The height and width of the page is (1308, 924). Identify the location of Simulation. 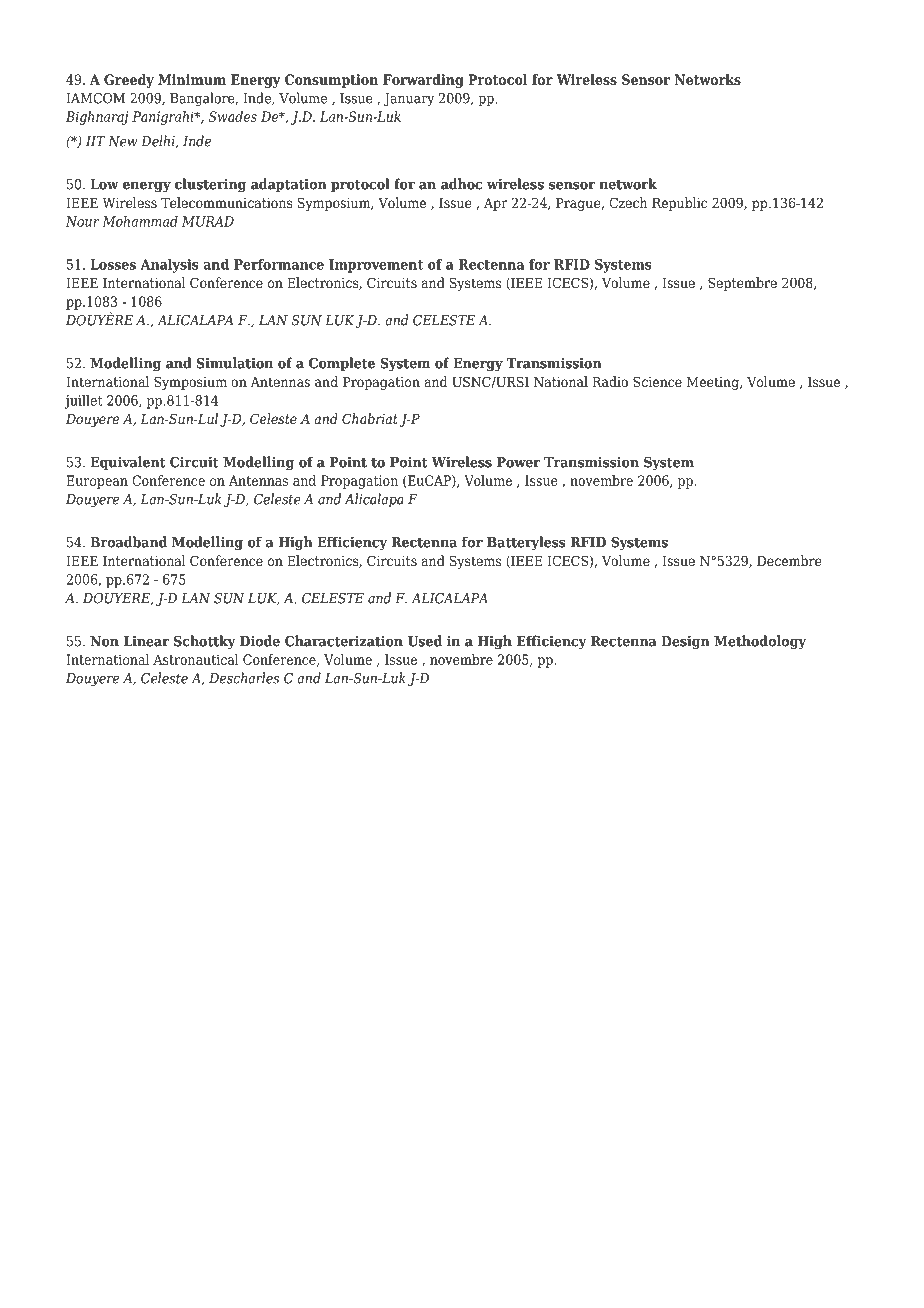
(235, 363).
